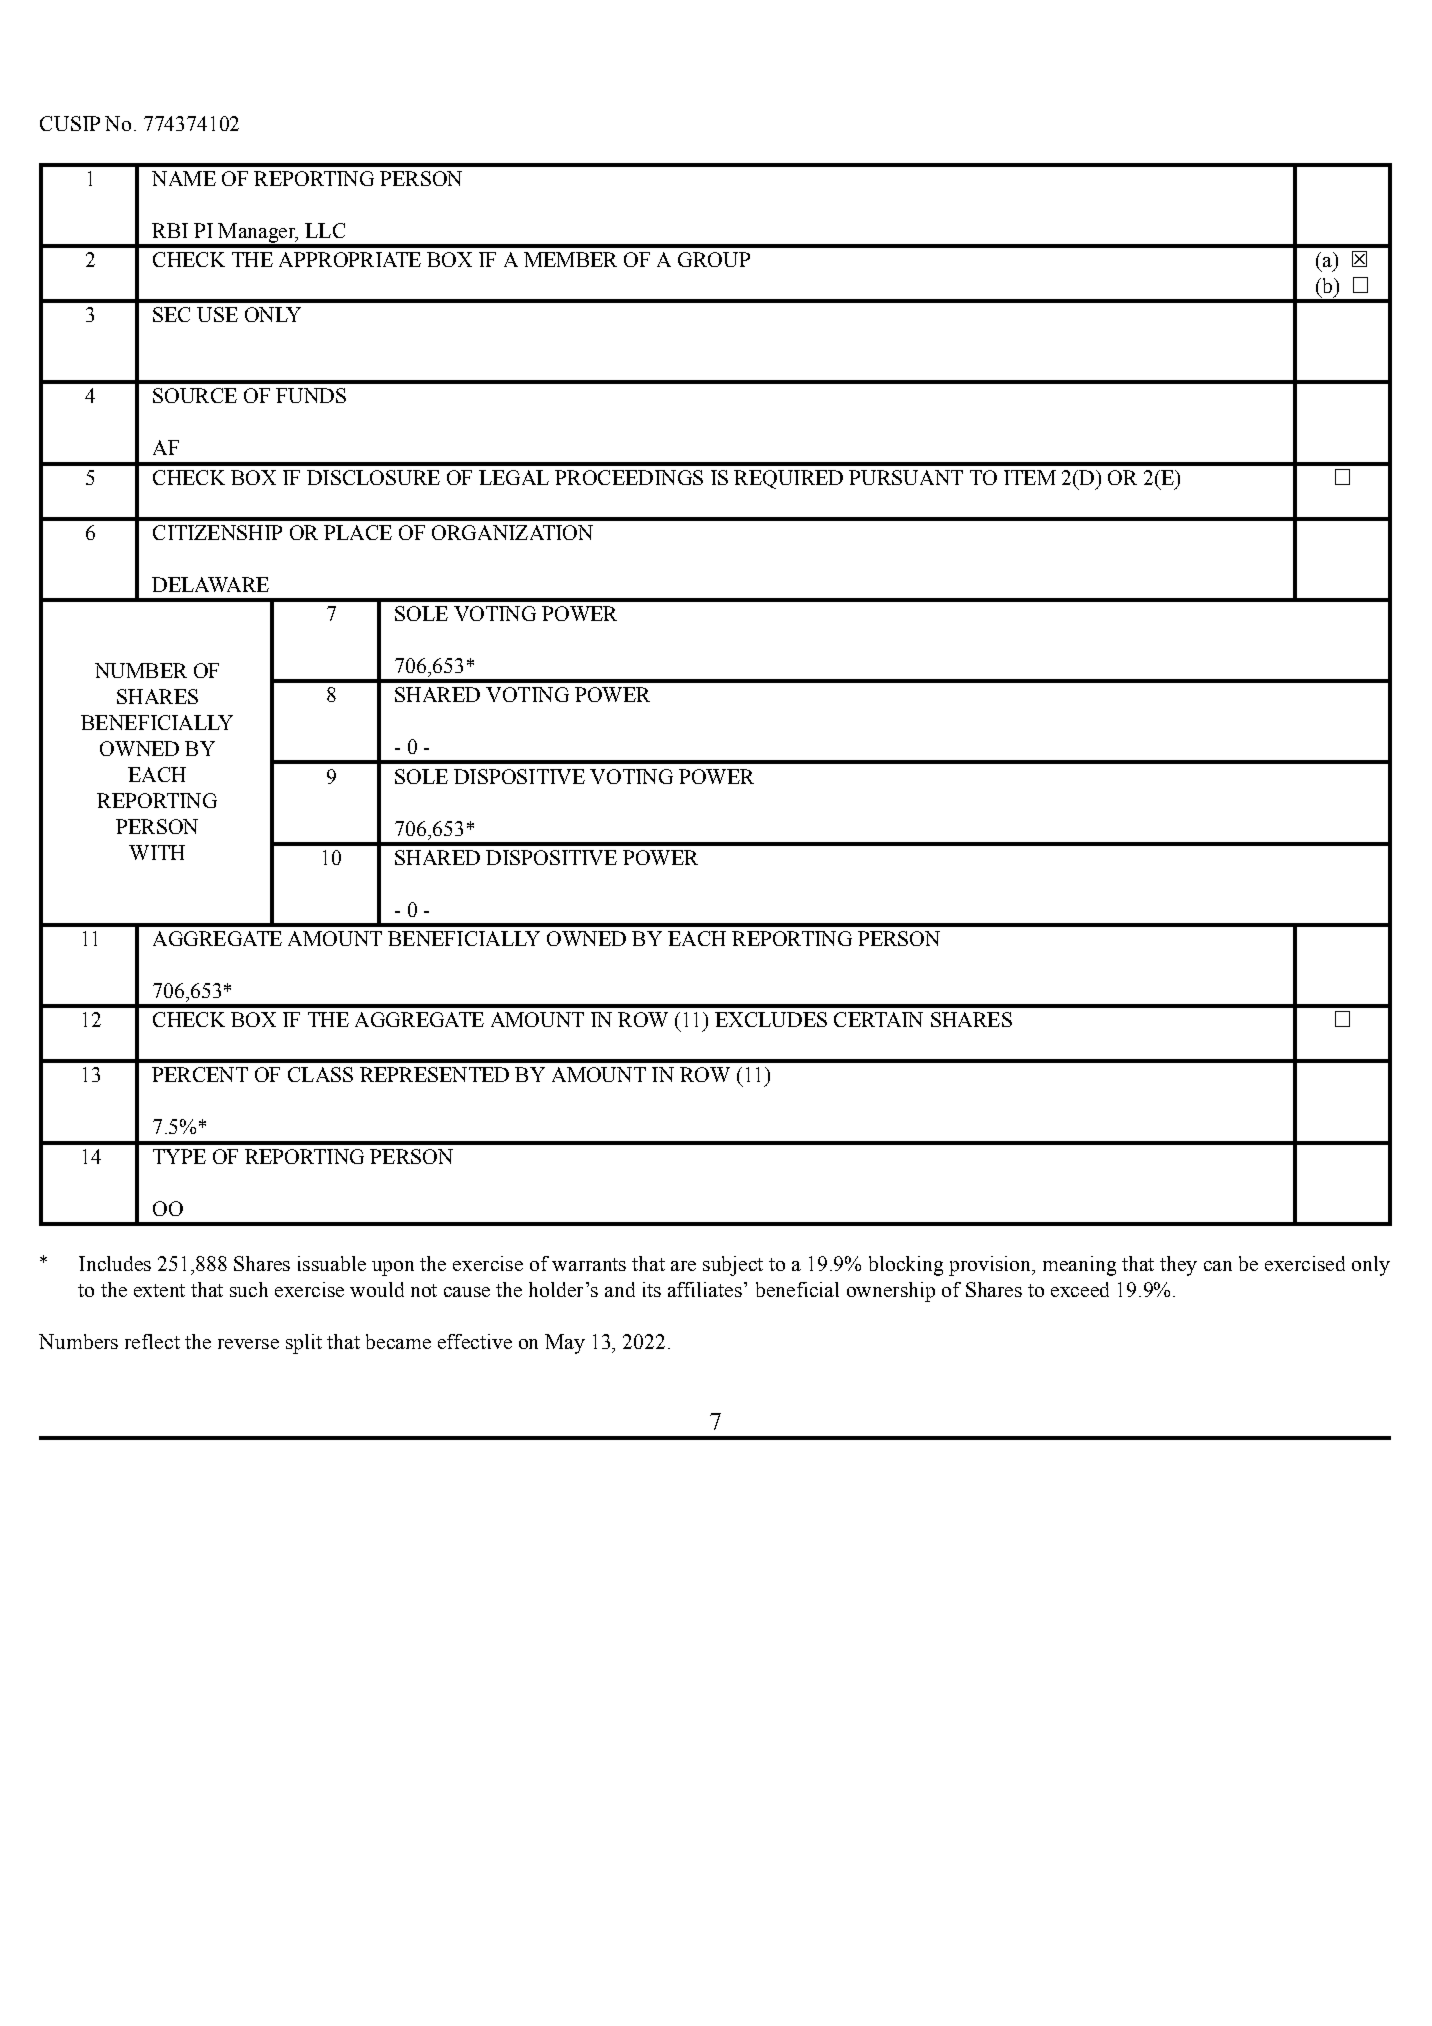  What do you see at coordinates (157, 852) in the screenshot?
I see `WITH` at bounding box center [157, 852].
